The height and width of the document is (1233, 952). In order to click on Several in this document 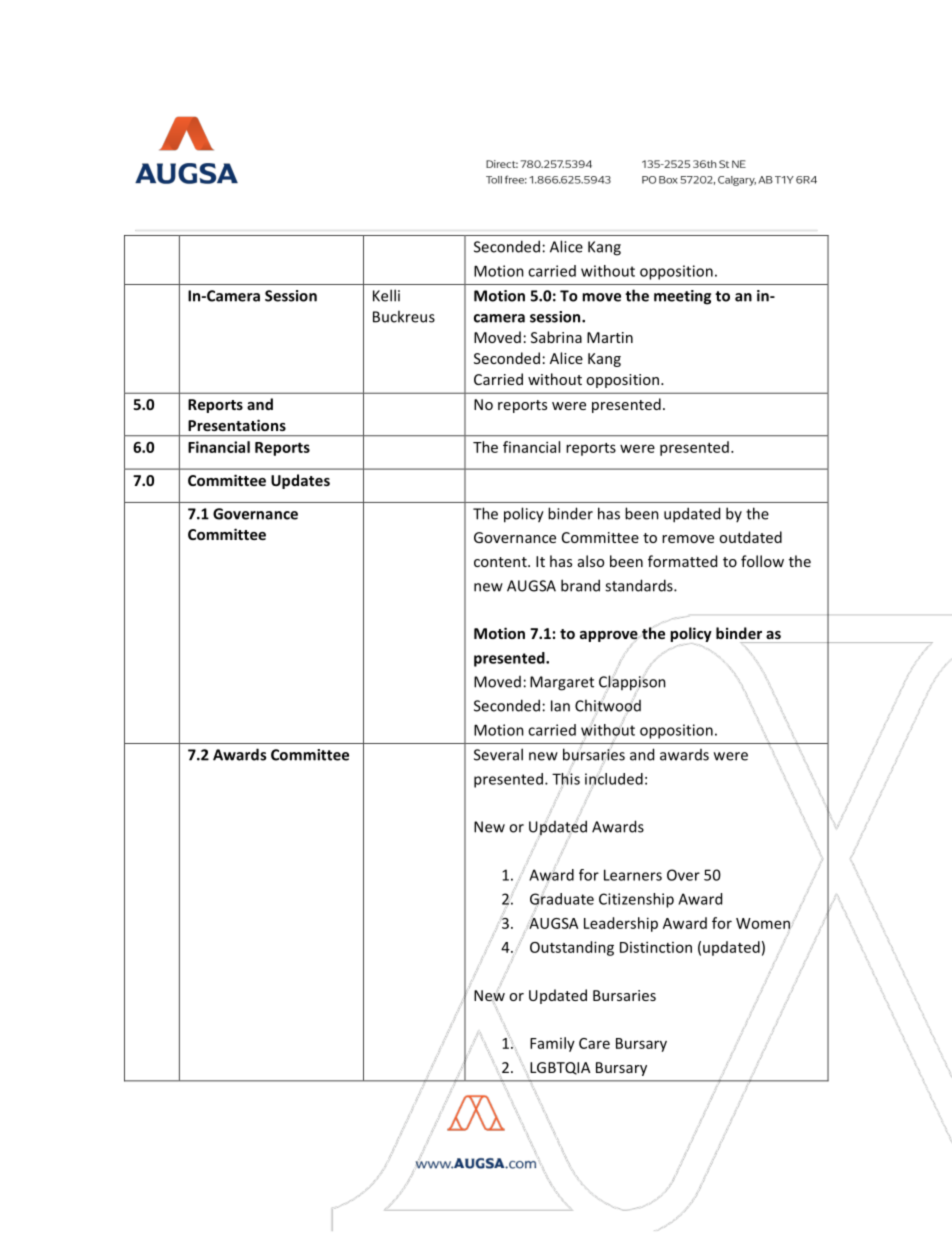, I will do `click(498, 754)`.
